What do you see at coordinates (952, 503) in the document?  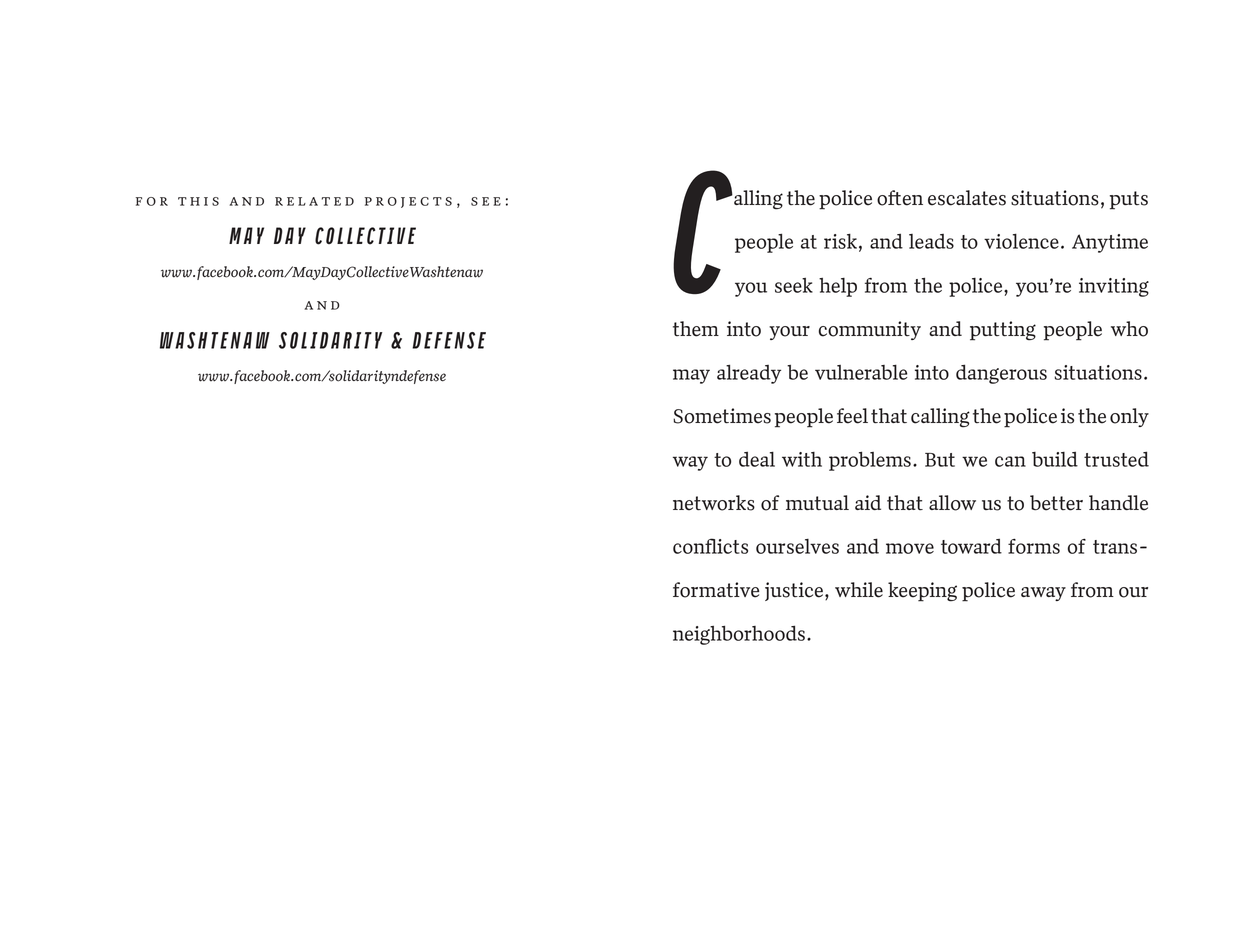 I see `allow` at bounding box center [952, 503].
